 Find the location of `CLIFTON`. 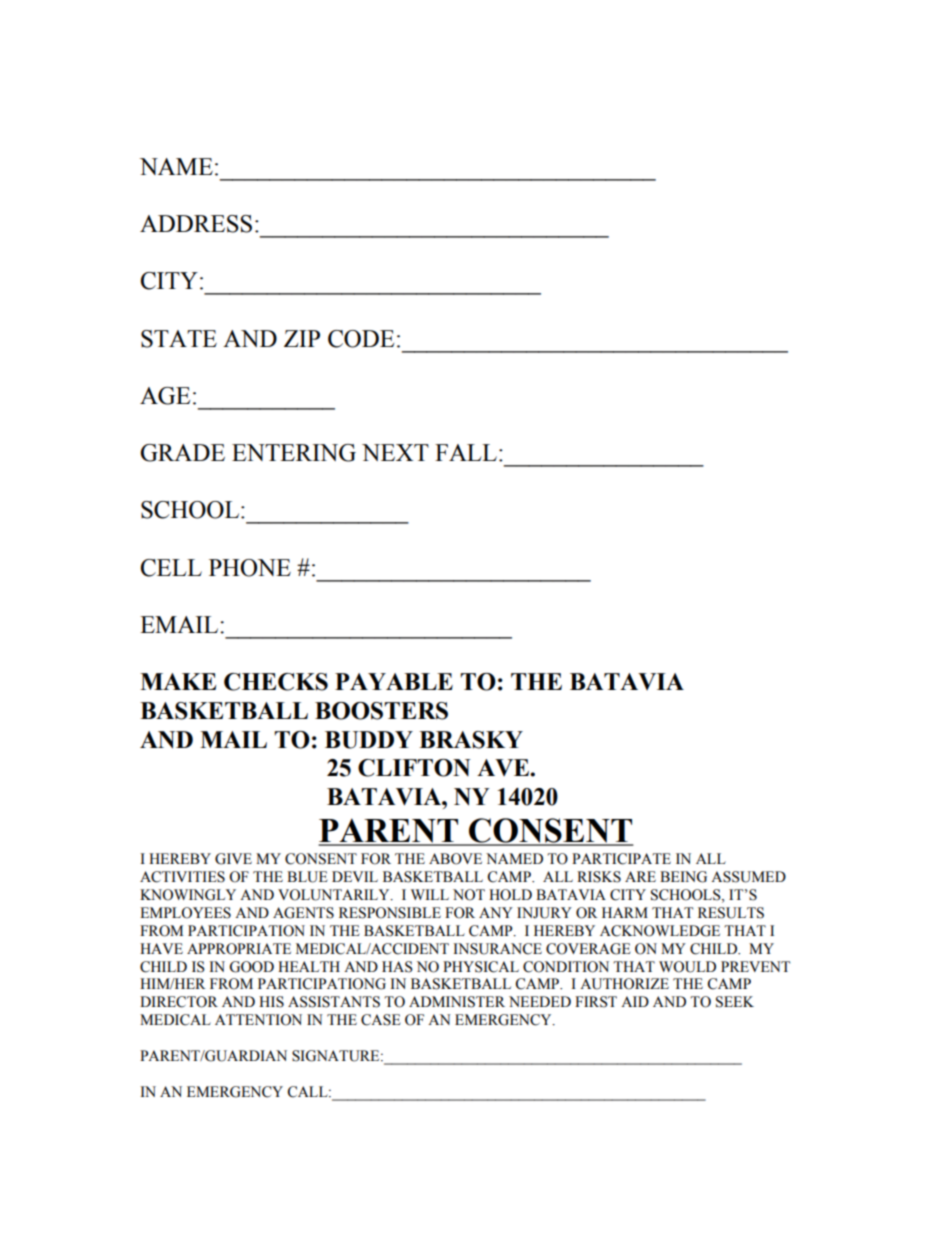

CLIFTON is located at coordinates (414, 768).
